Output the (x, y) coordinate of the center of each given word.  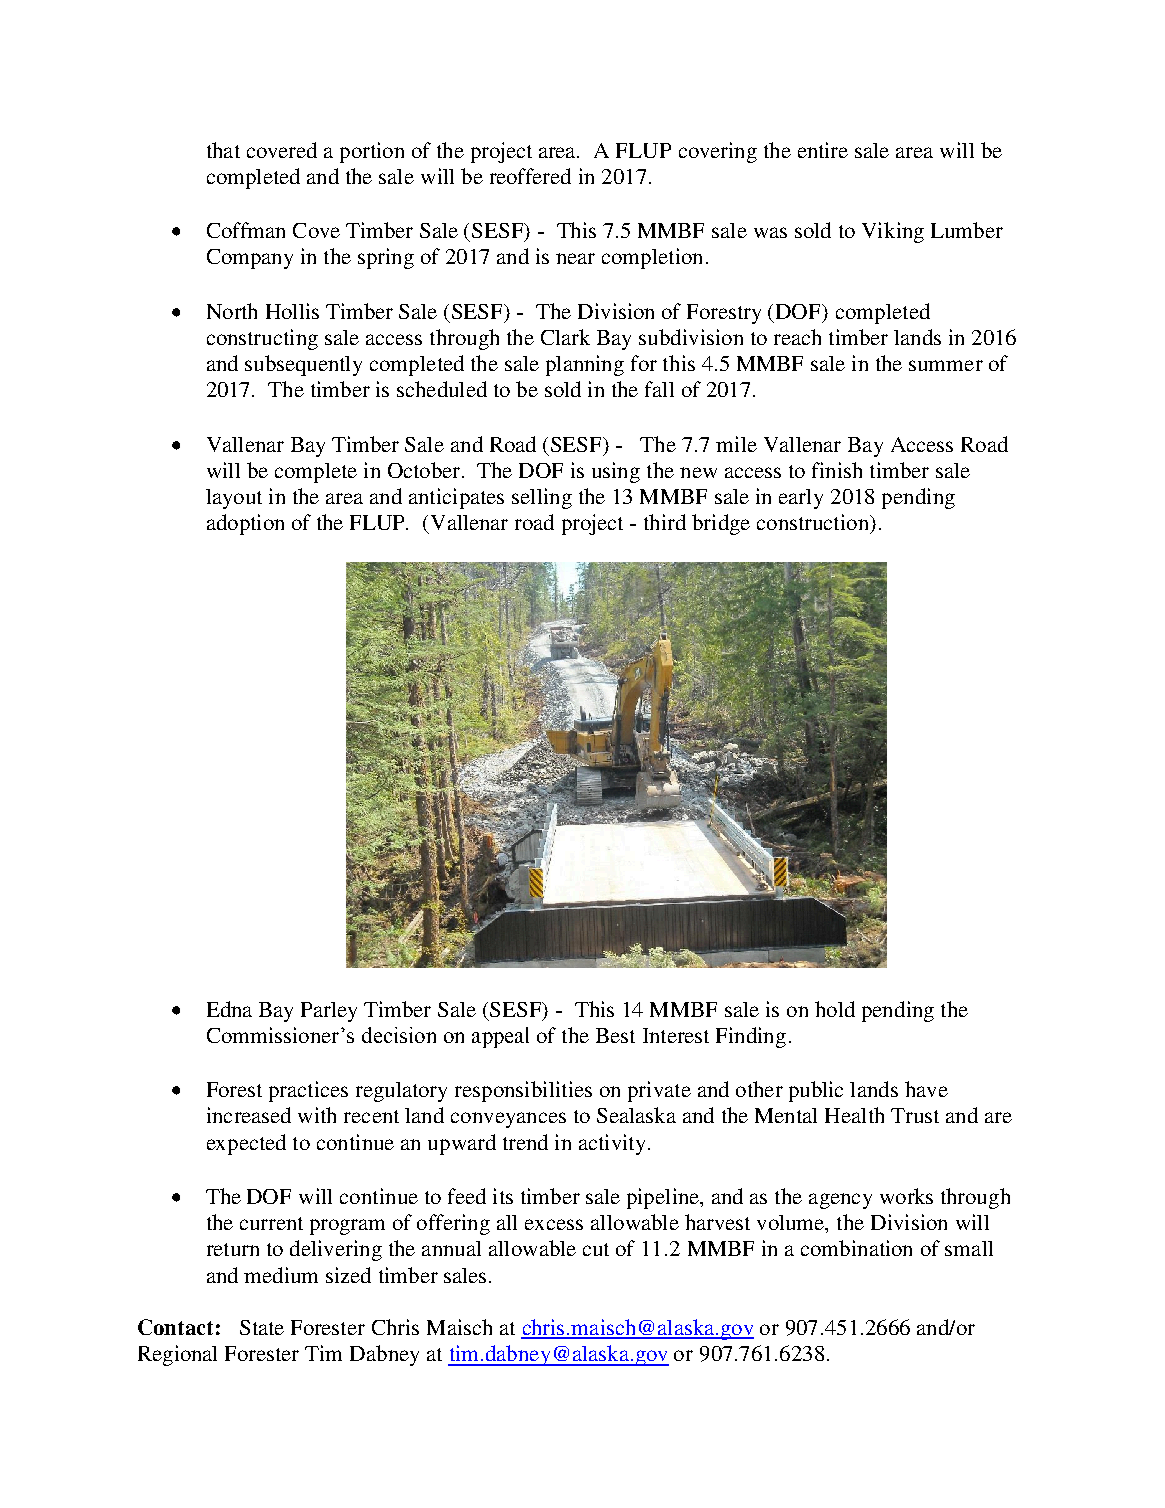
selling (542, 498)
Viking (893, 232)
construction (814, 522)
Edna (229, 1009)
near (575, 258)
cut (596, 1249)
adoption (245, 524)
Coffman (246, 230)
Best (615, 1035)
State (262, 1327)
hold (835, 1009)
